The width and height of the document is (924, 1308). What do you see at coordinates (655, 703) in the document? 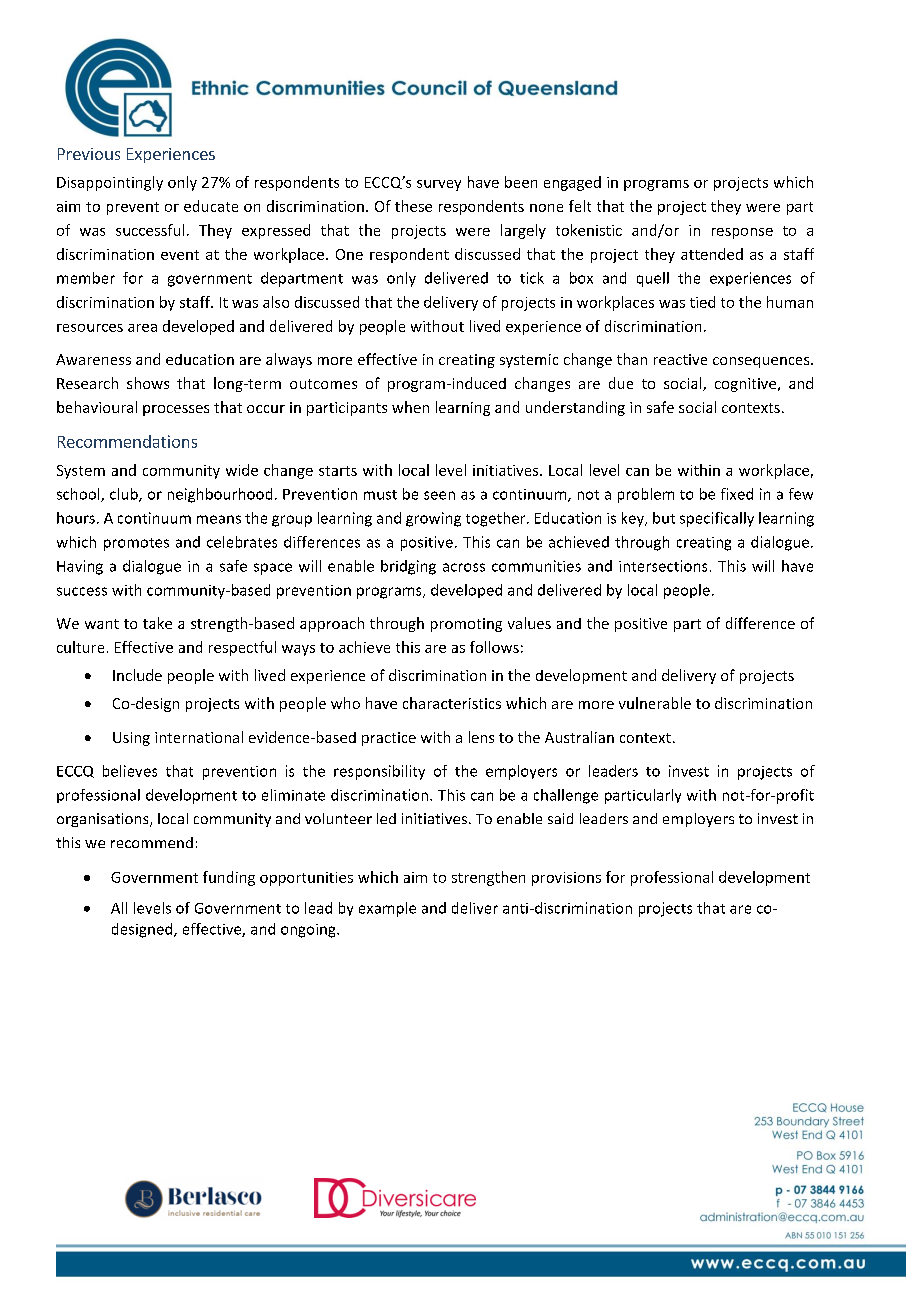
I see `vulnerable` at bounding box center [655, 703].
